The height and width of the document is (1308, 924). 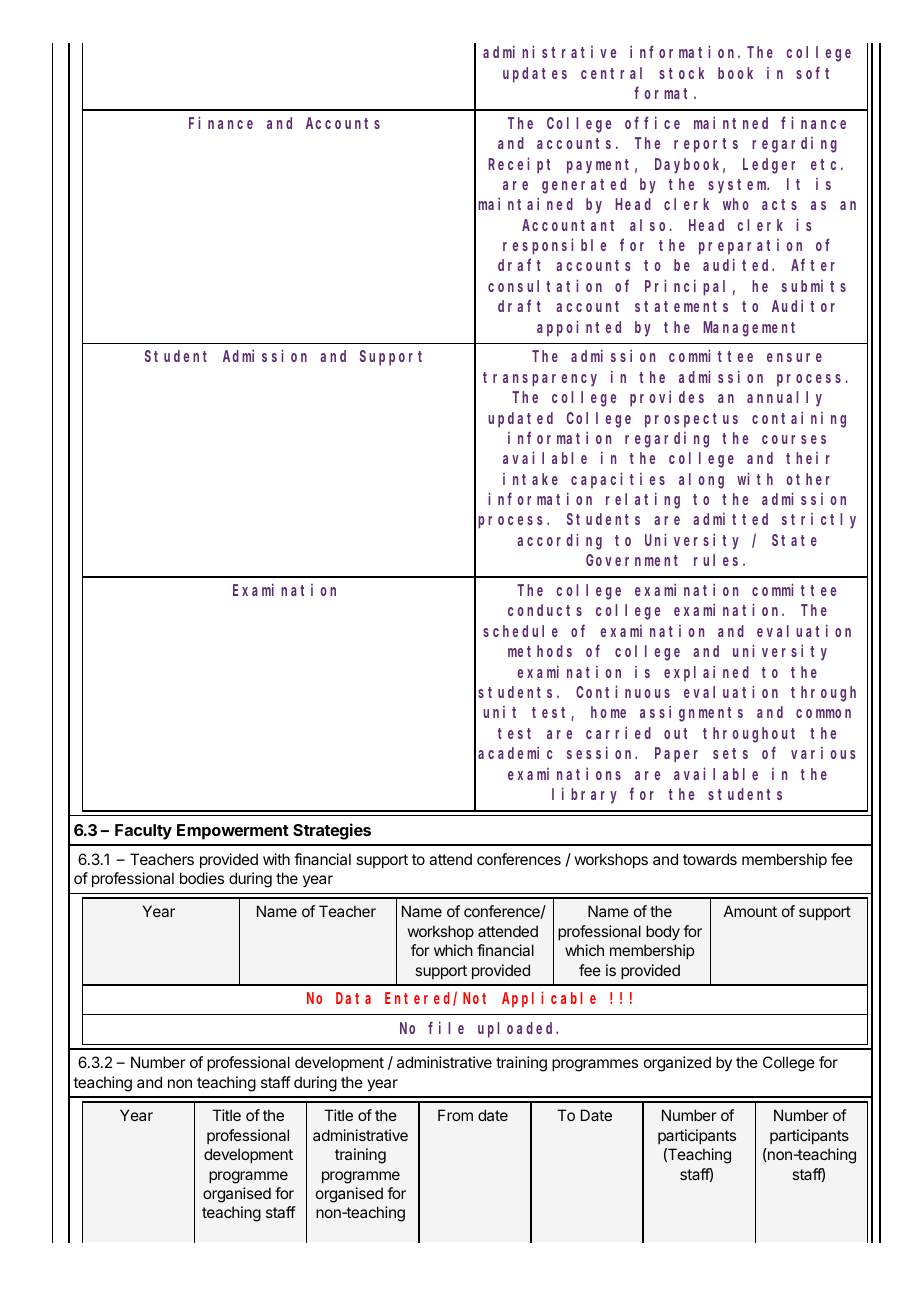 What do you see at coordinates (233, 832) in the document?
I see `Empowerment` at bounding box center [233, 832].
